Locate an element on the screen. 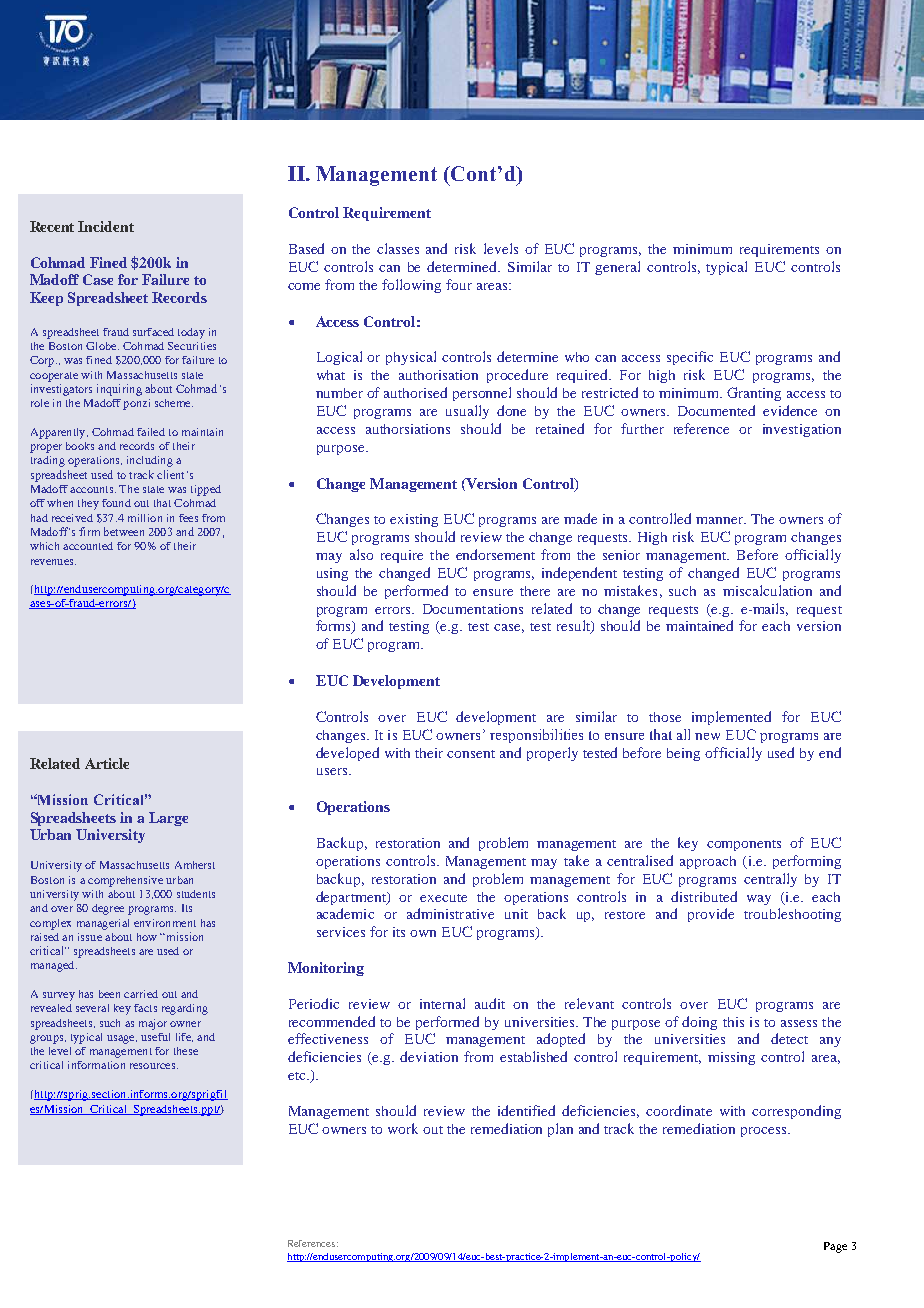 The width and height of the screenshot is (924, 1308). accounted is located at coordinates (88, 546).
